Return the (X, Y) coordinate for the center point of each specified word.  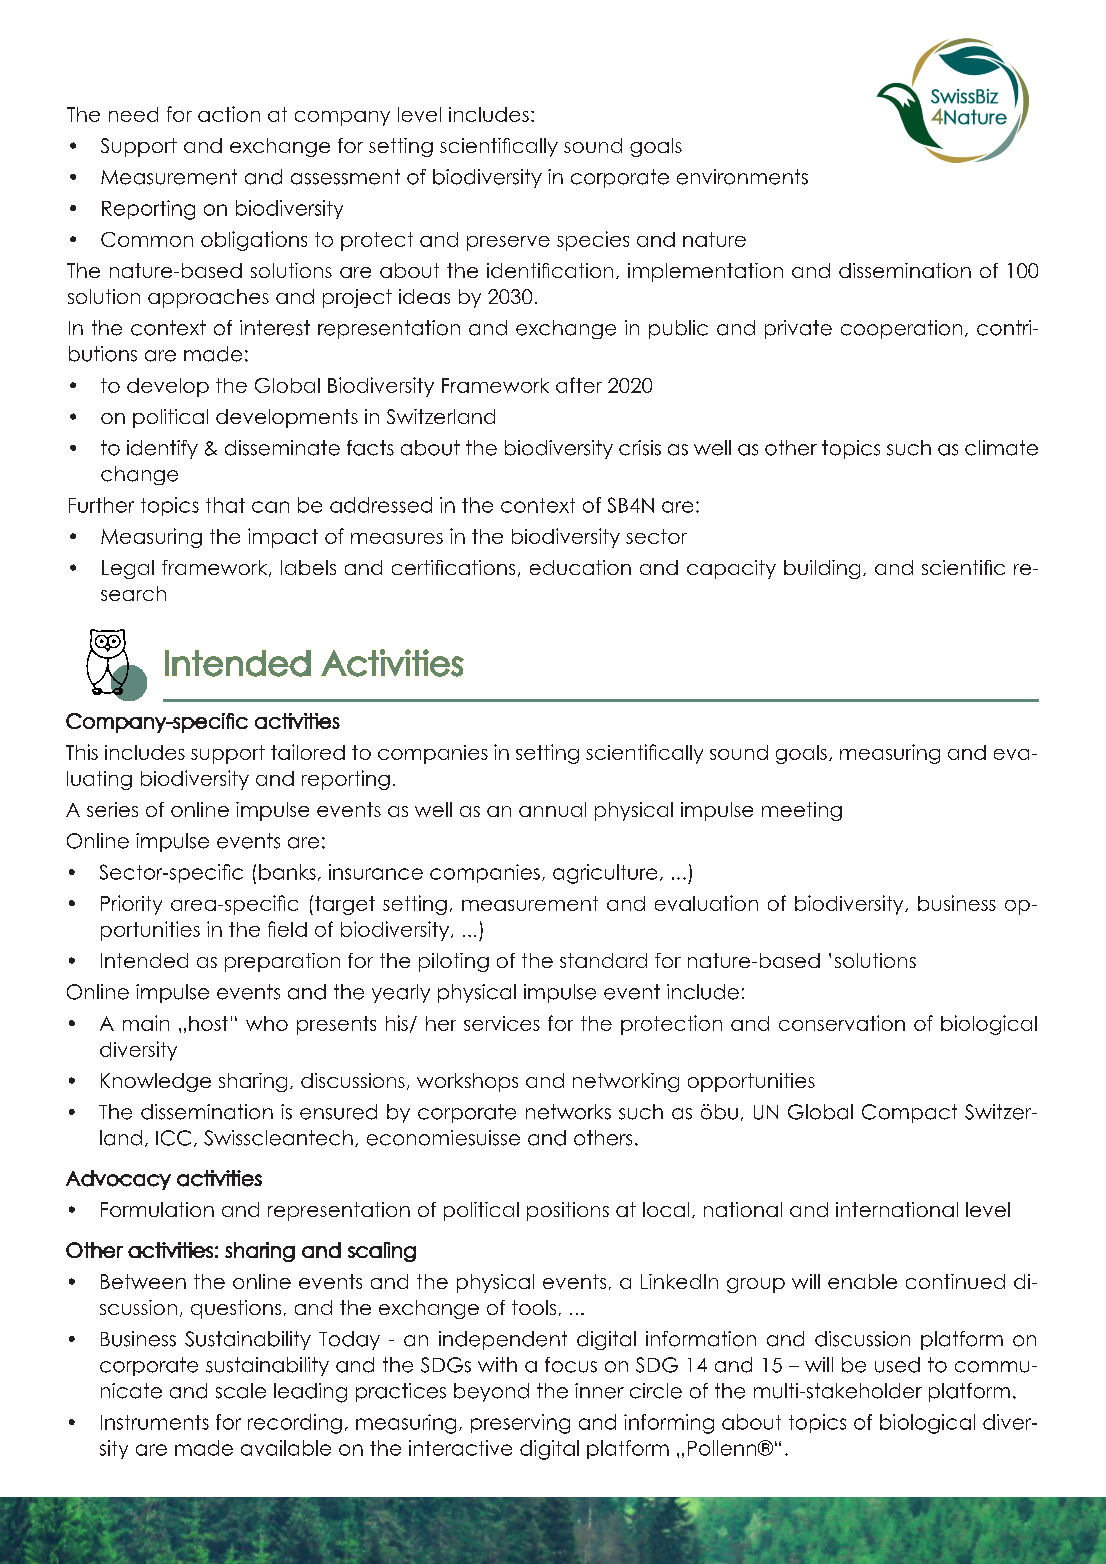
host (208, 1023)
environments (742, 177)
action (229, 114)
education (580, 567)
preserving (520, 1424)
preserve (508, 243)
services (502, 1023)
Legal (128, 569)
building (822, 569)
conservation (842, 1023)
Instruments (155, 1422)
